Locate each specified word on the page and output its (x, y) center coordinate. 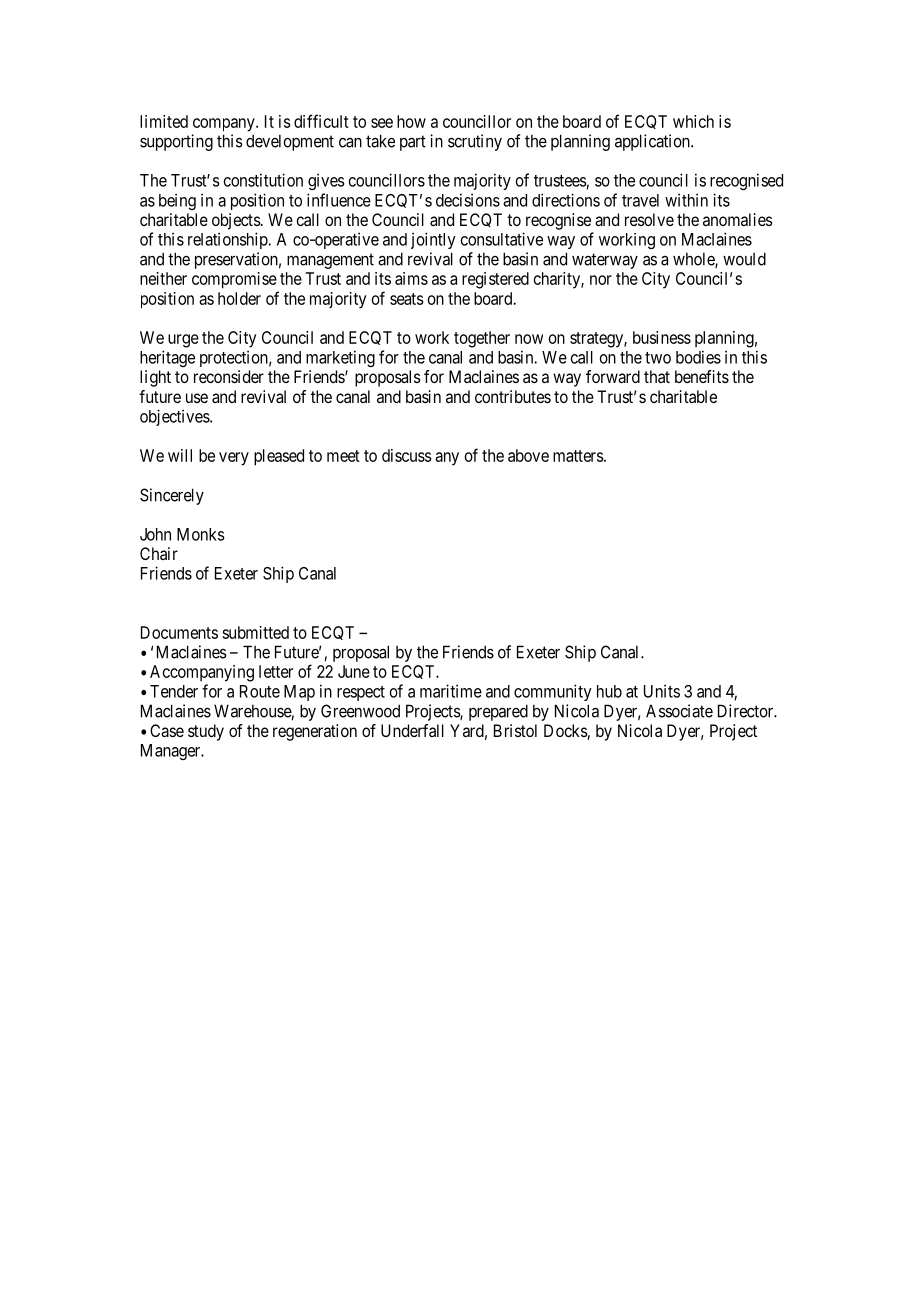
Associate (679, 711)
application (653, 142)
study (206, 732)
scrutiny (475, 142)
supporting (176, 142)
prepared (498, 712)
